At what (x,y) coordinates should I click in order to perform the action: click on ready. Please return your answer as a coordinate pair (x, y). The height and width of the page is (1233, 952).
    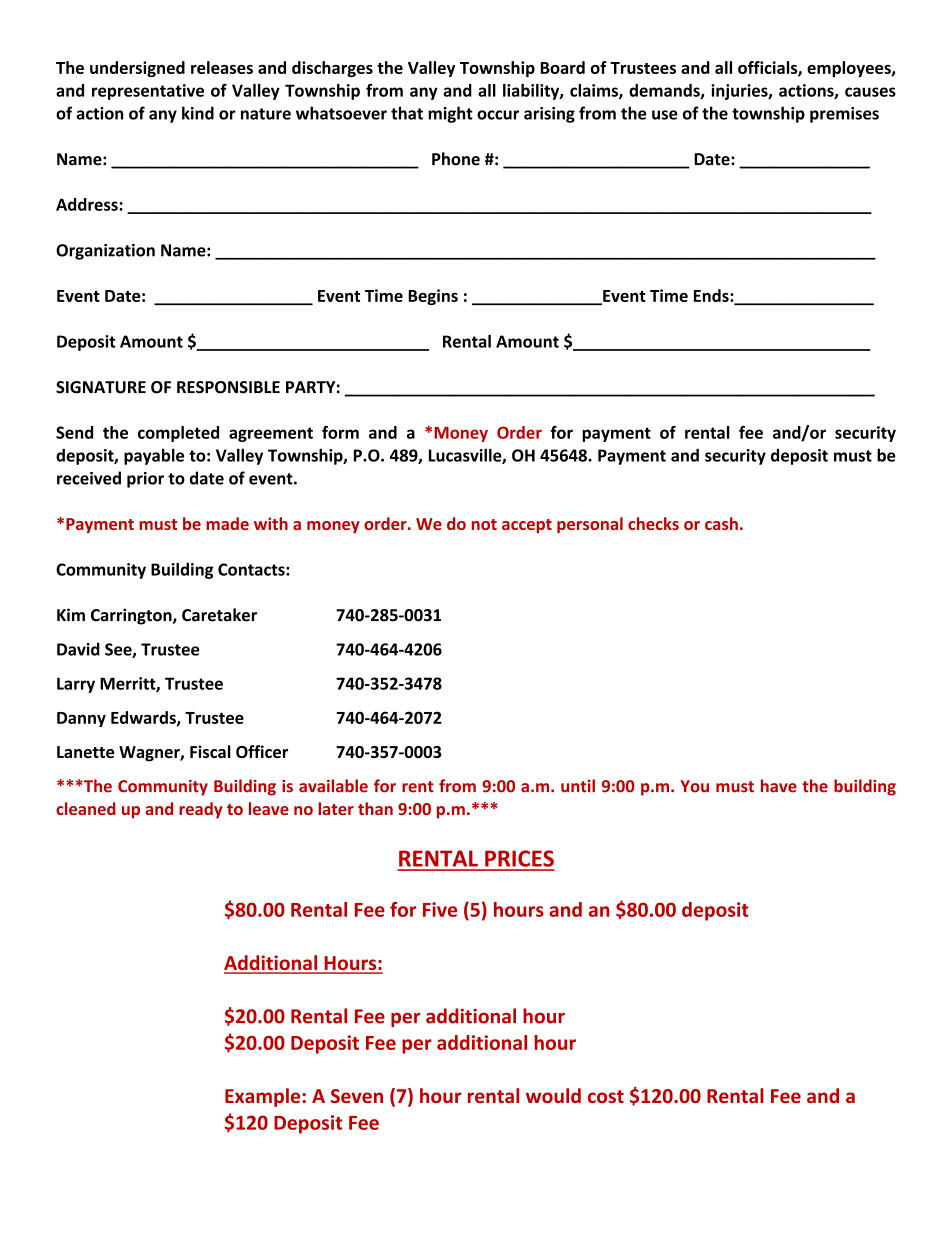
    Looking at the image, I should click on (201, 810).
